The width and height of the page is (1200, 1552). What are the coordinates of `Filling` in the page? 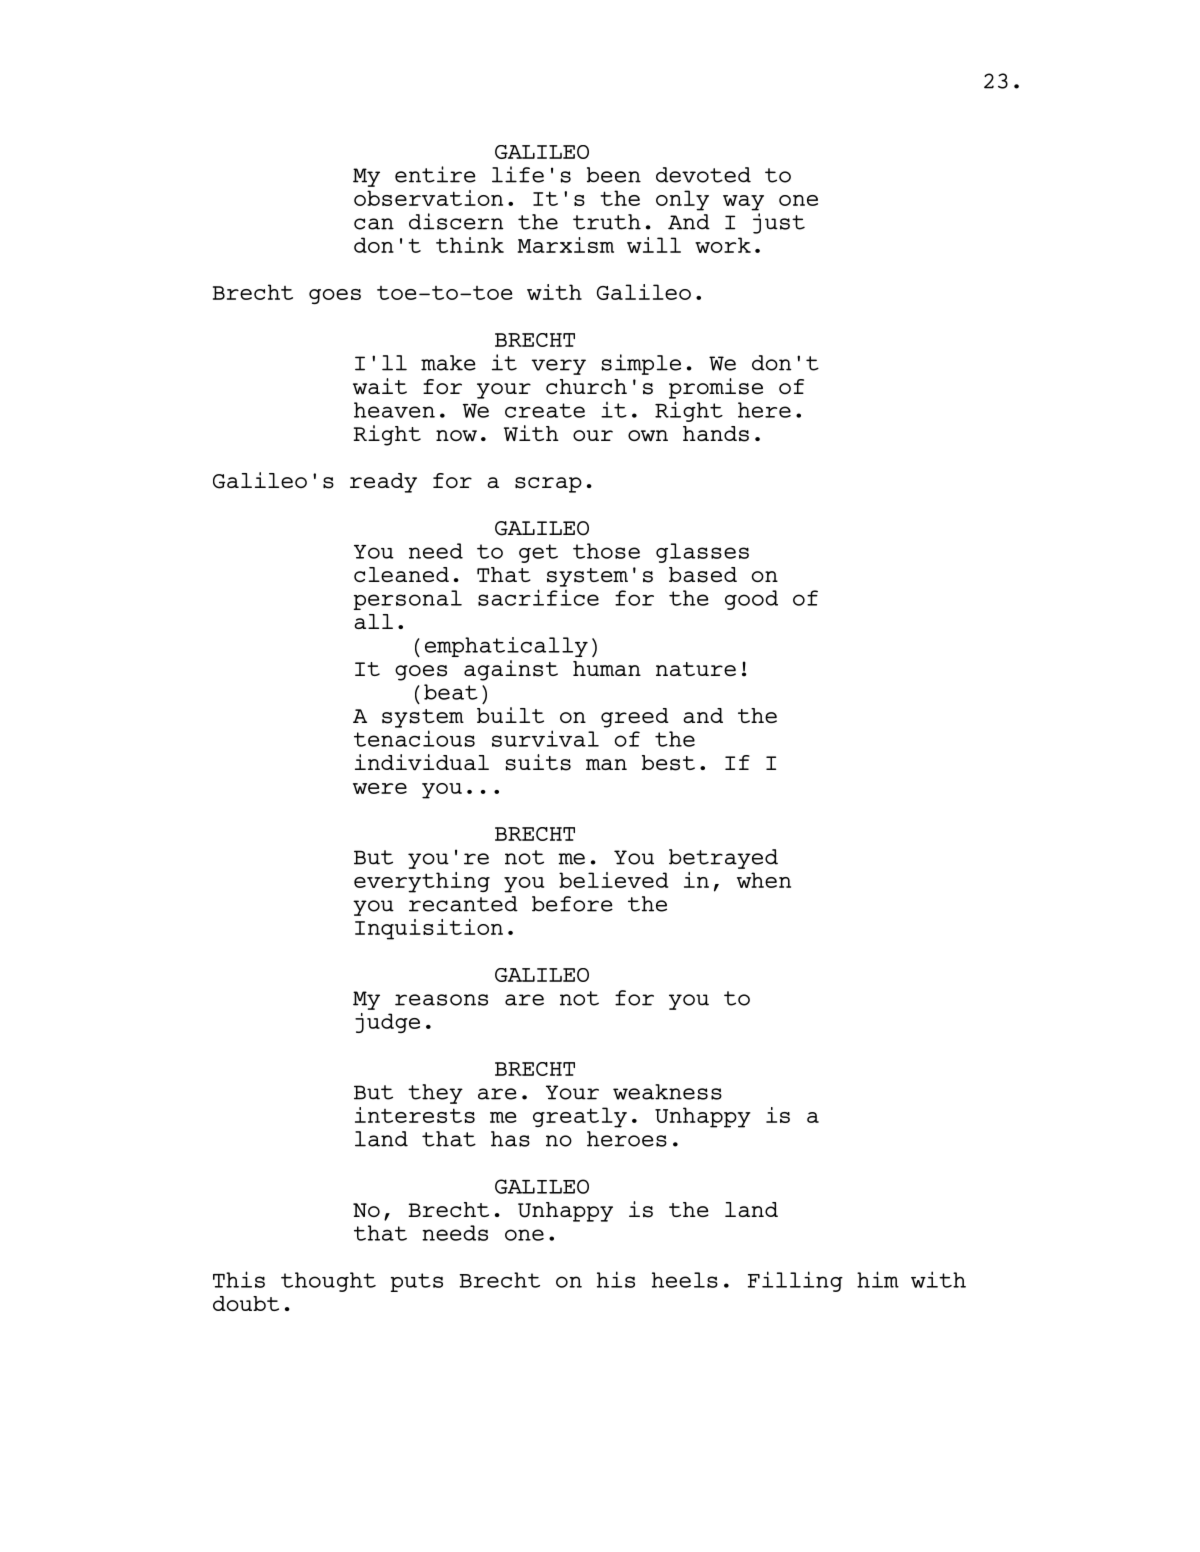 It's located at (795, 1281).
